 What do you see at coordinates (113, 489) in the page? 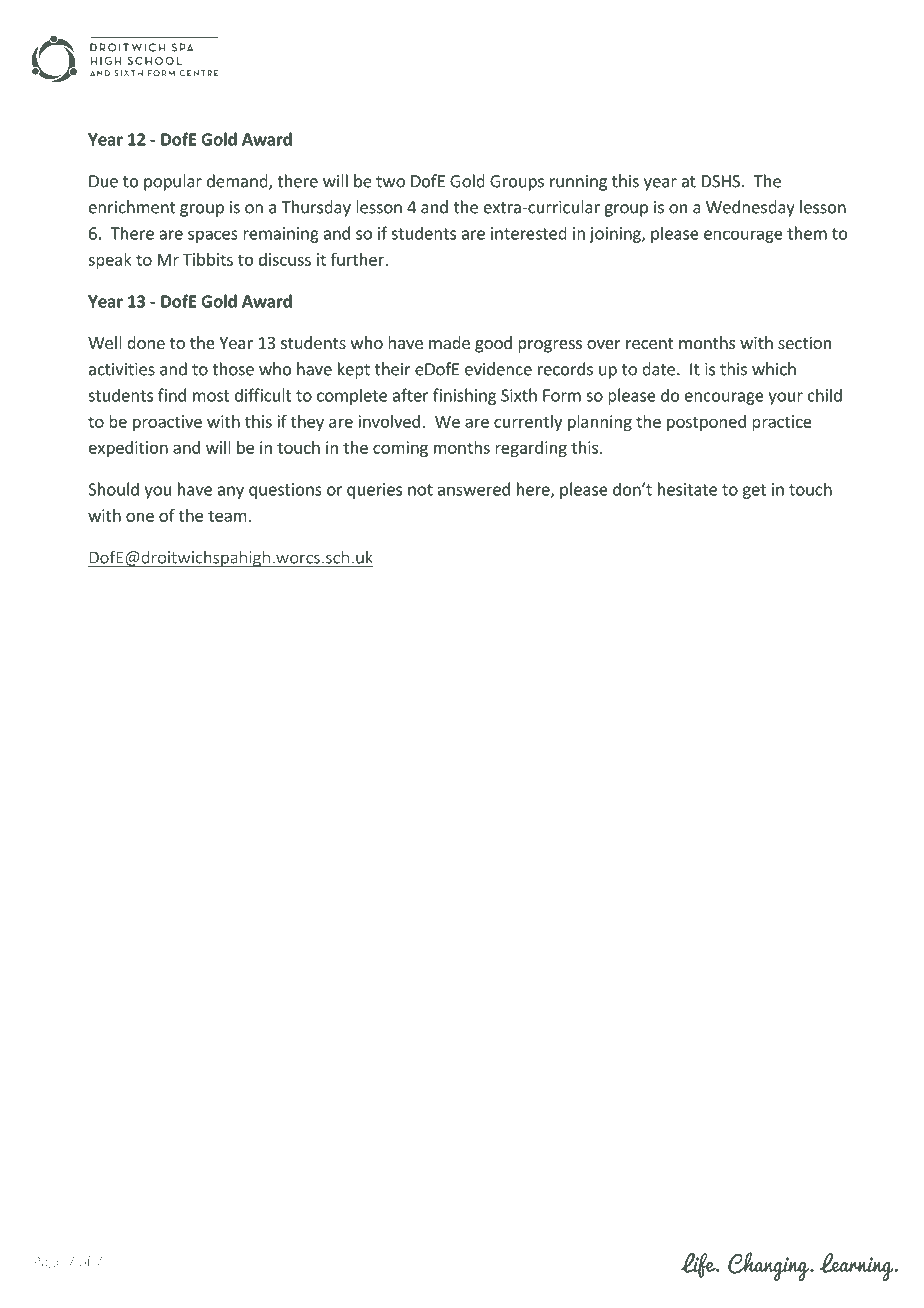
I see `Should` at bounding box center [113, 489].
